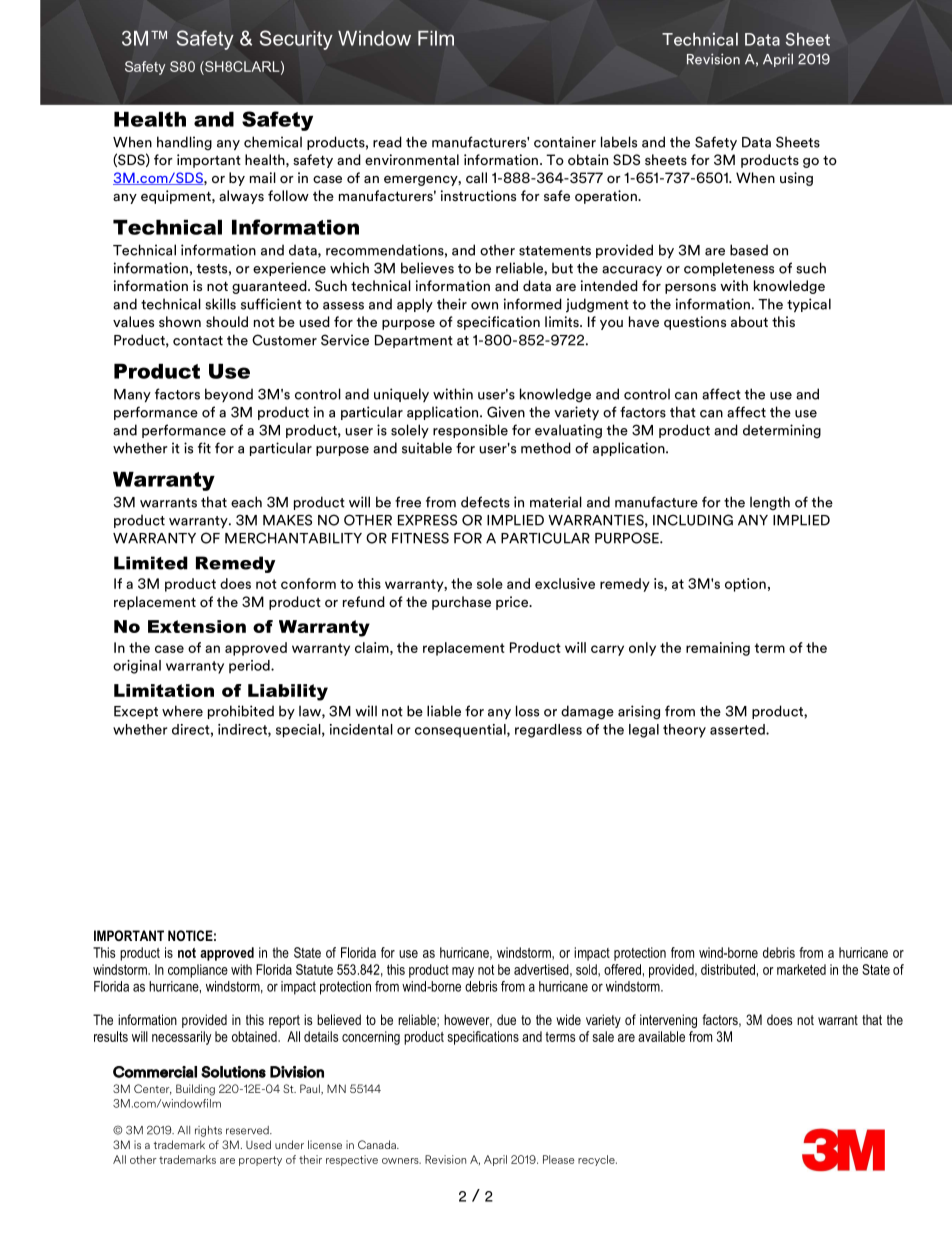  Describe the element at coordinates (197, 626) in the screenshot. I see `Extension` at that location.
